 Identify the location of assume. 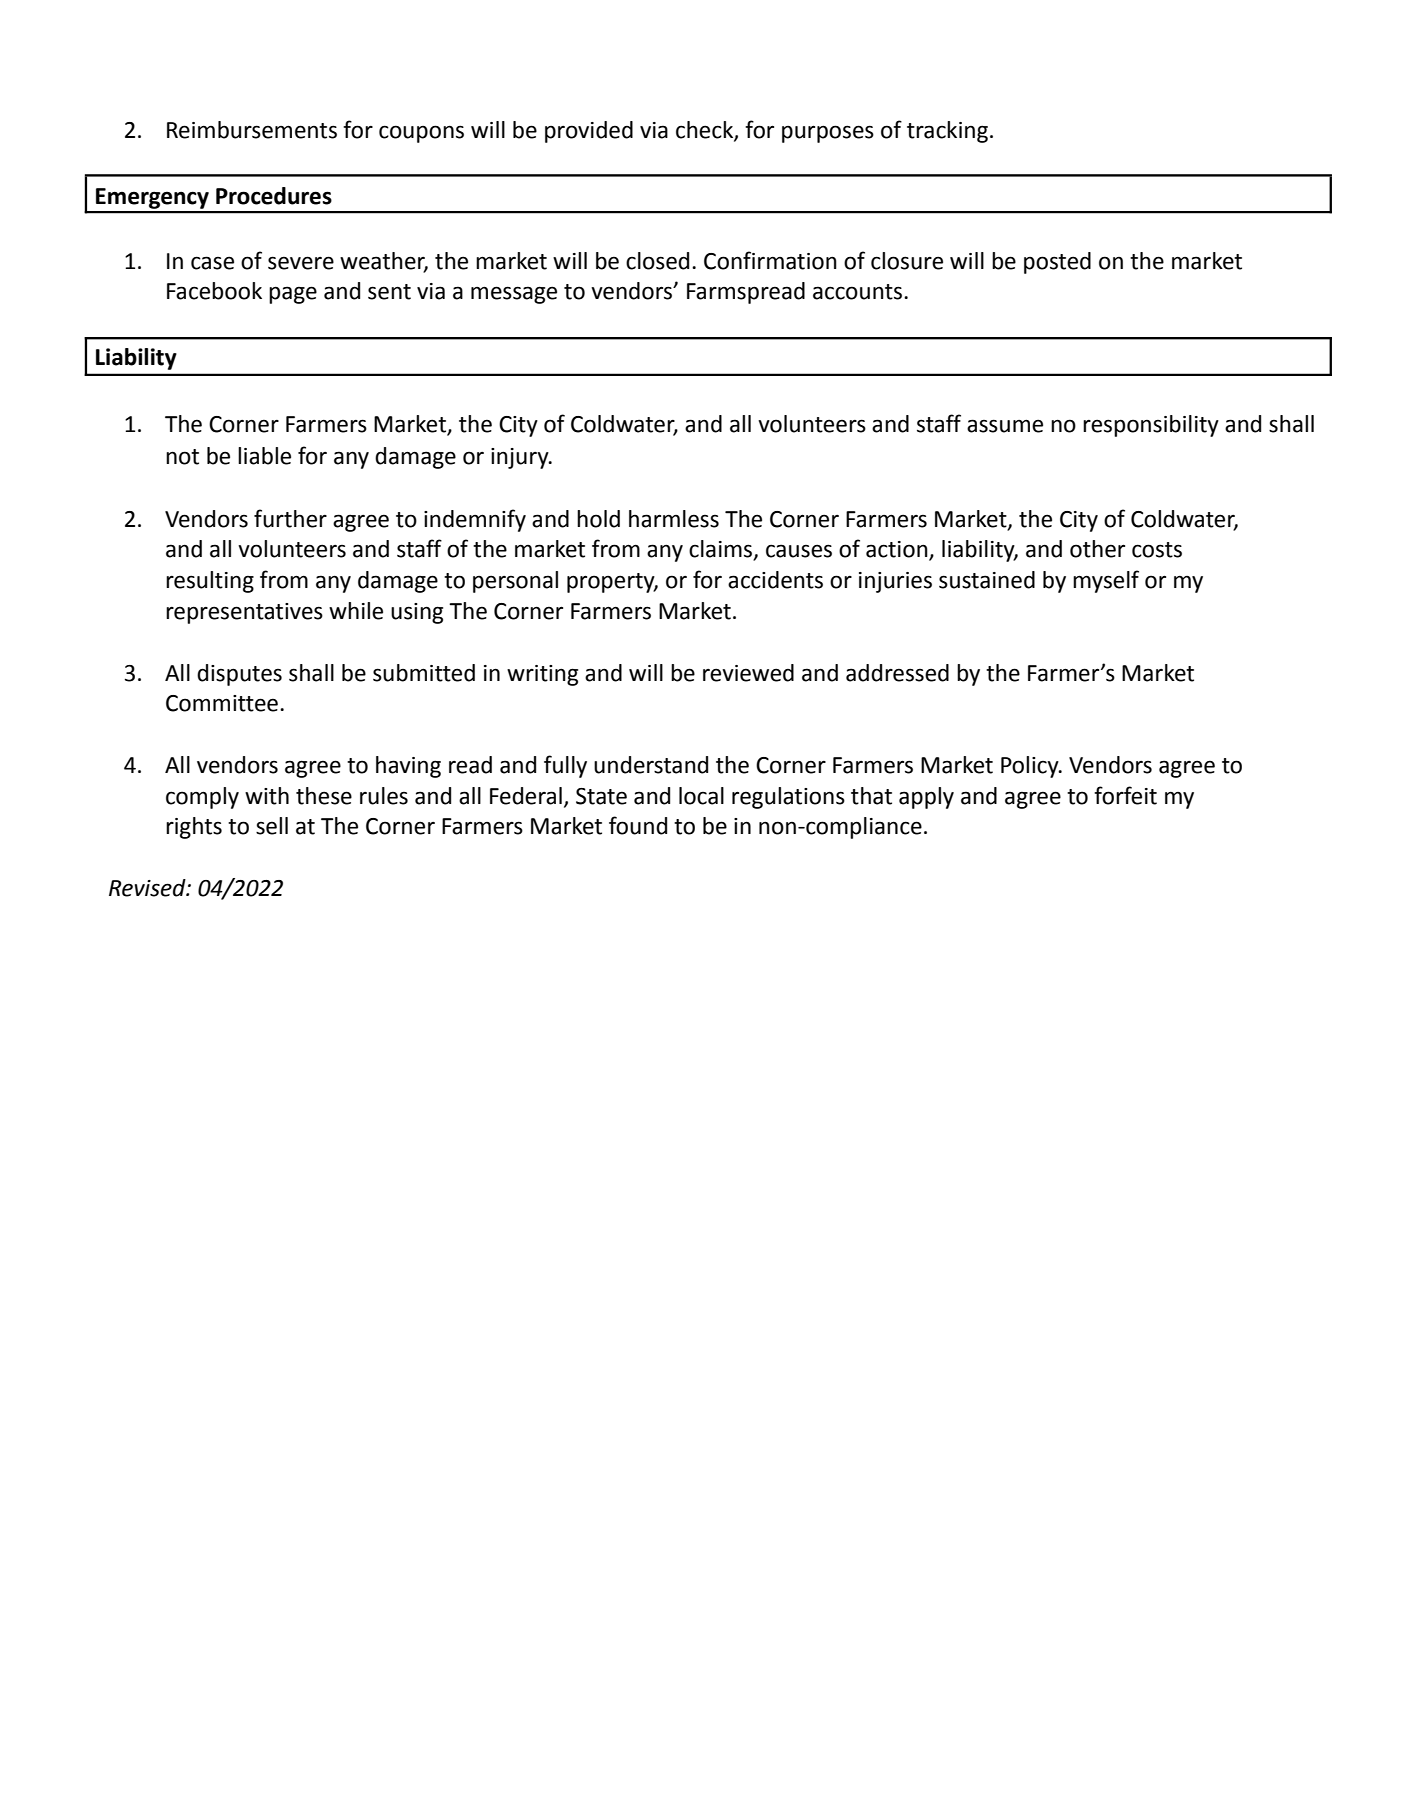
(1005, 426).
